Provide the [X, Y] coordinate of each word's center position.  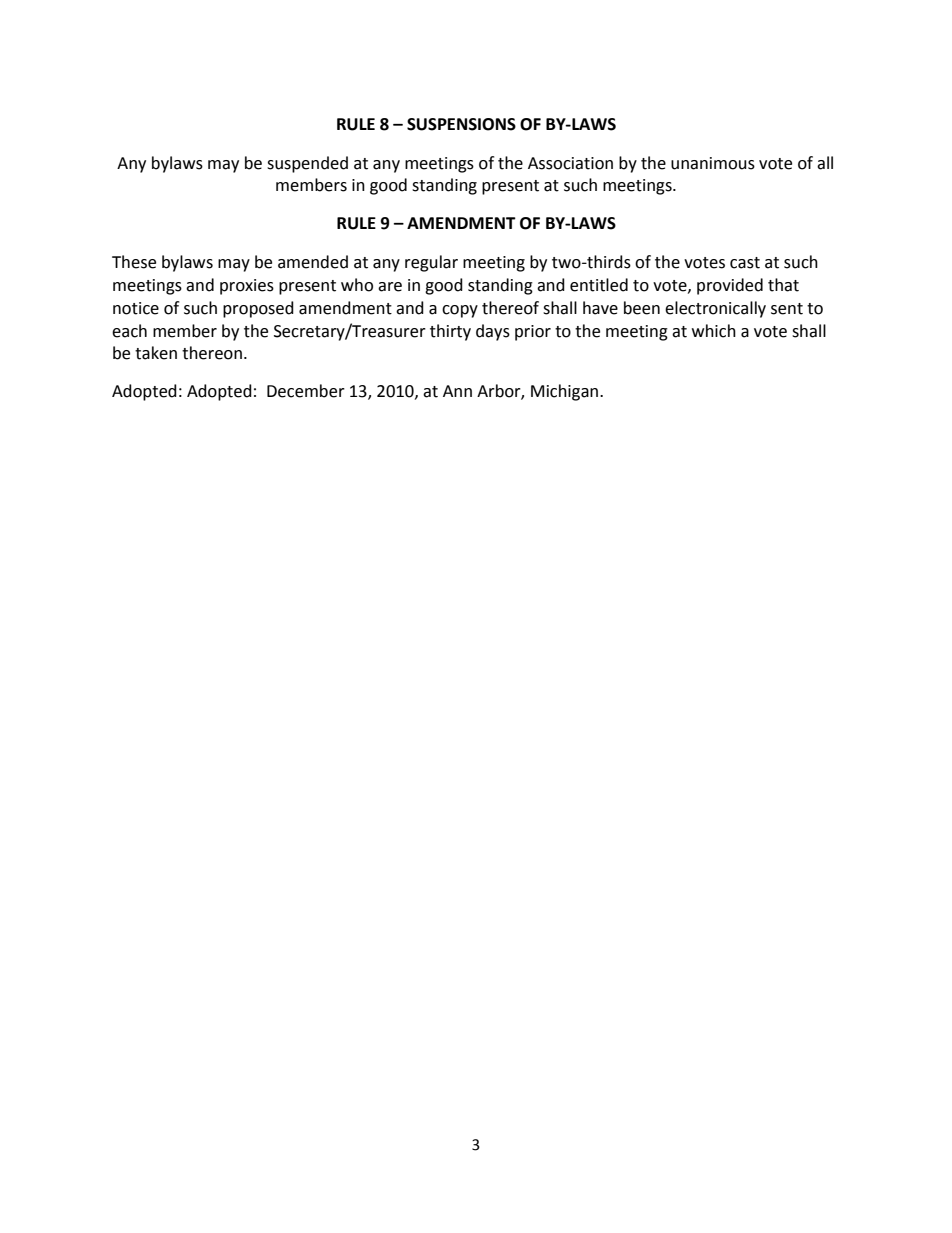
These [134, 262]
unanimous [713, 163]
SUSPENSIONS [461, 124]
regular [431, 263]
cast [745, 263]
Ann [457, 391]
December [306, 391]
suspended [307, 164]
